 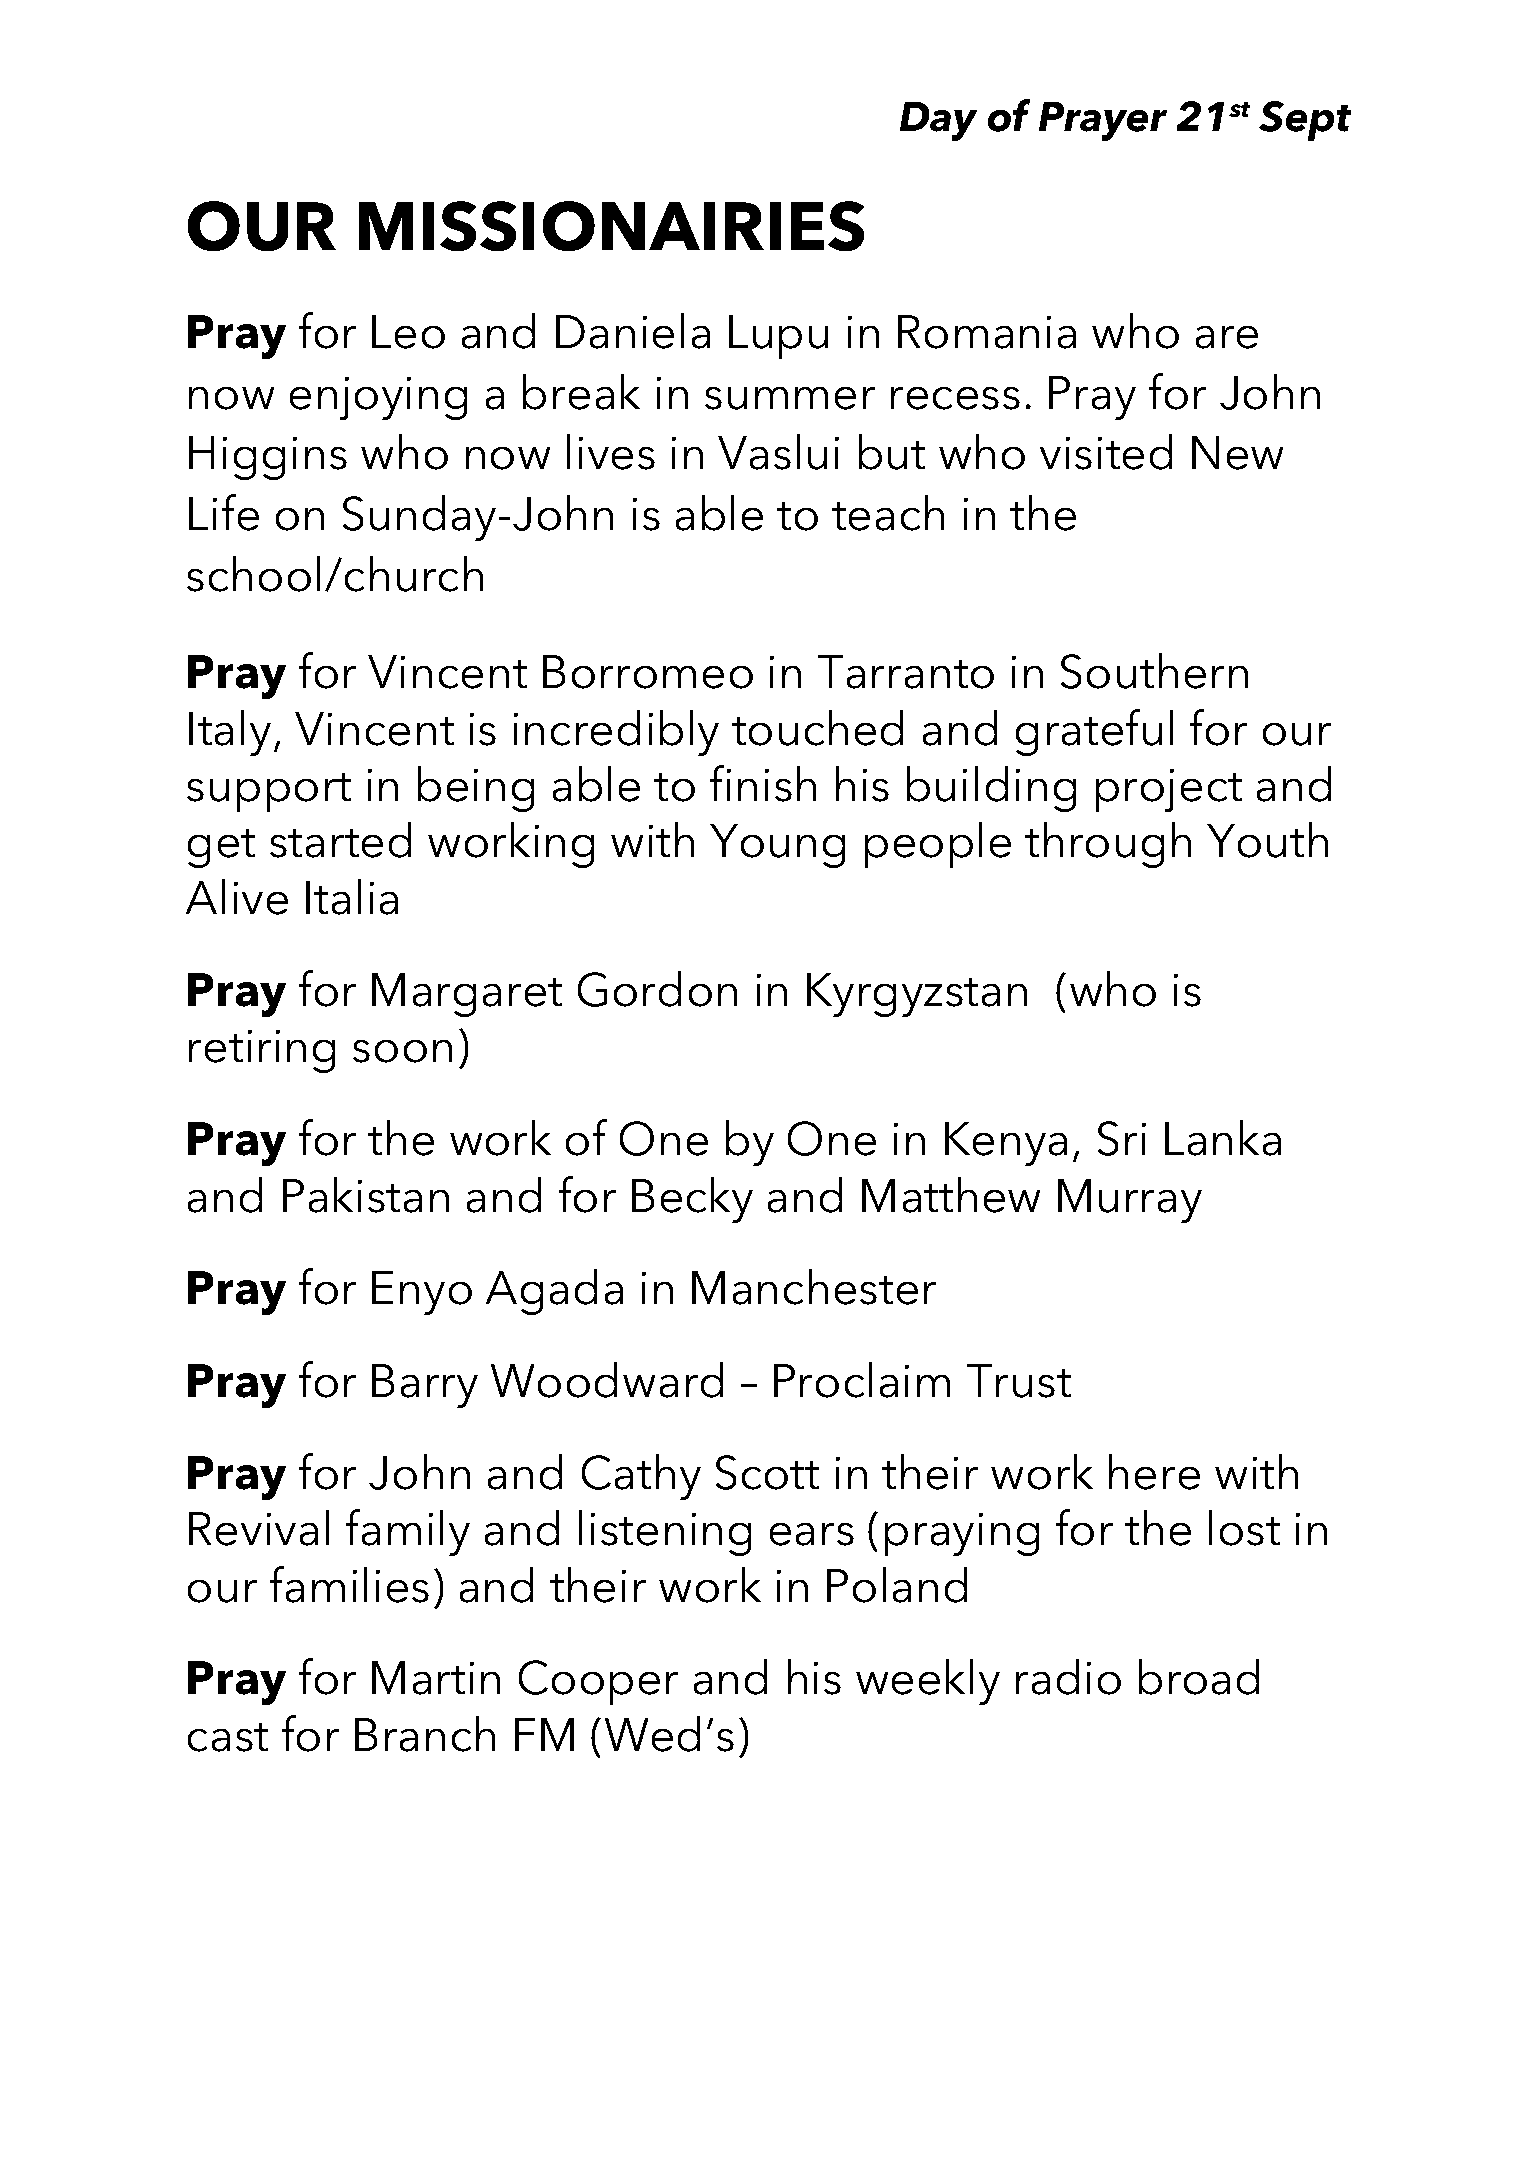 What do you see at coordinates (657, 989) in the screenshot?
I see `Gordon` at bounding box center [657, 989].
